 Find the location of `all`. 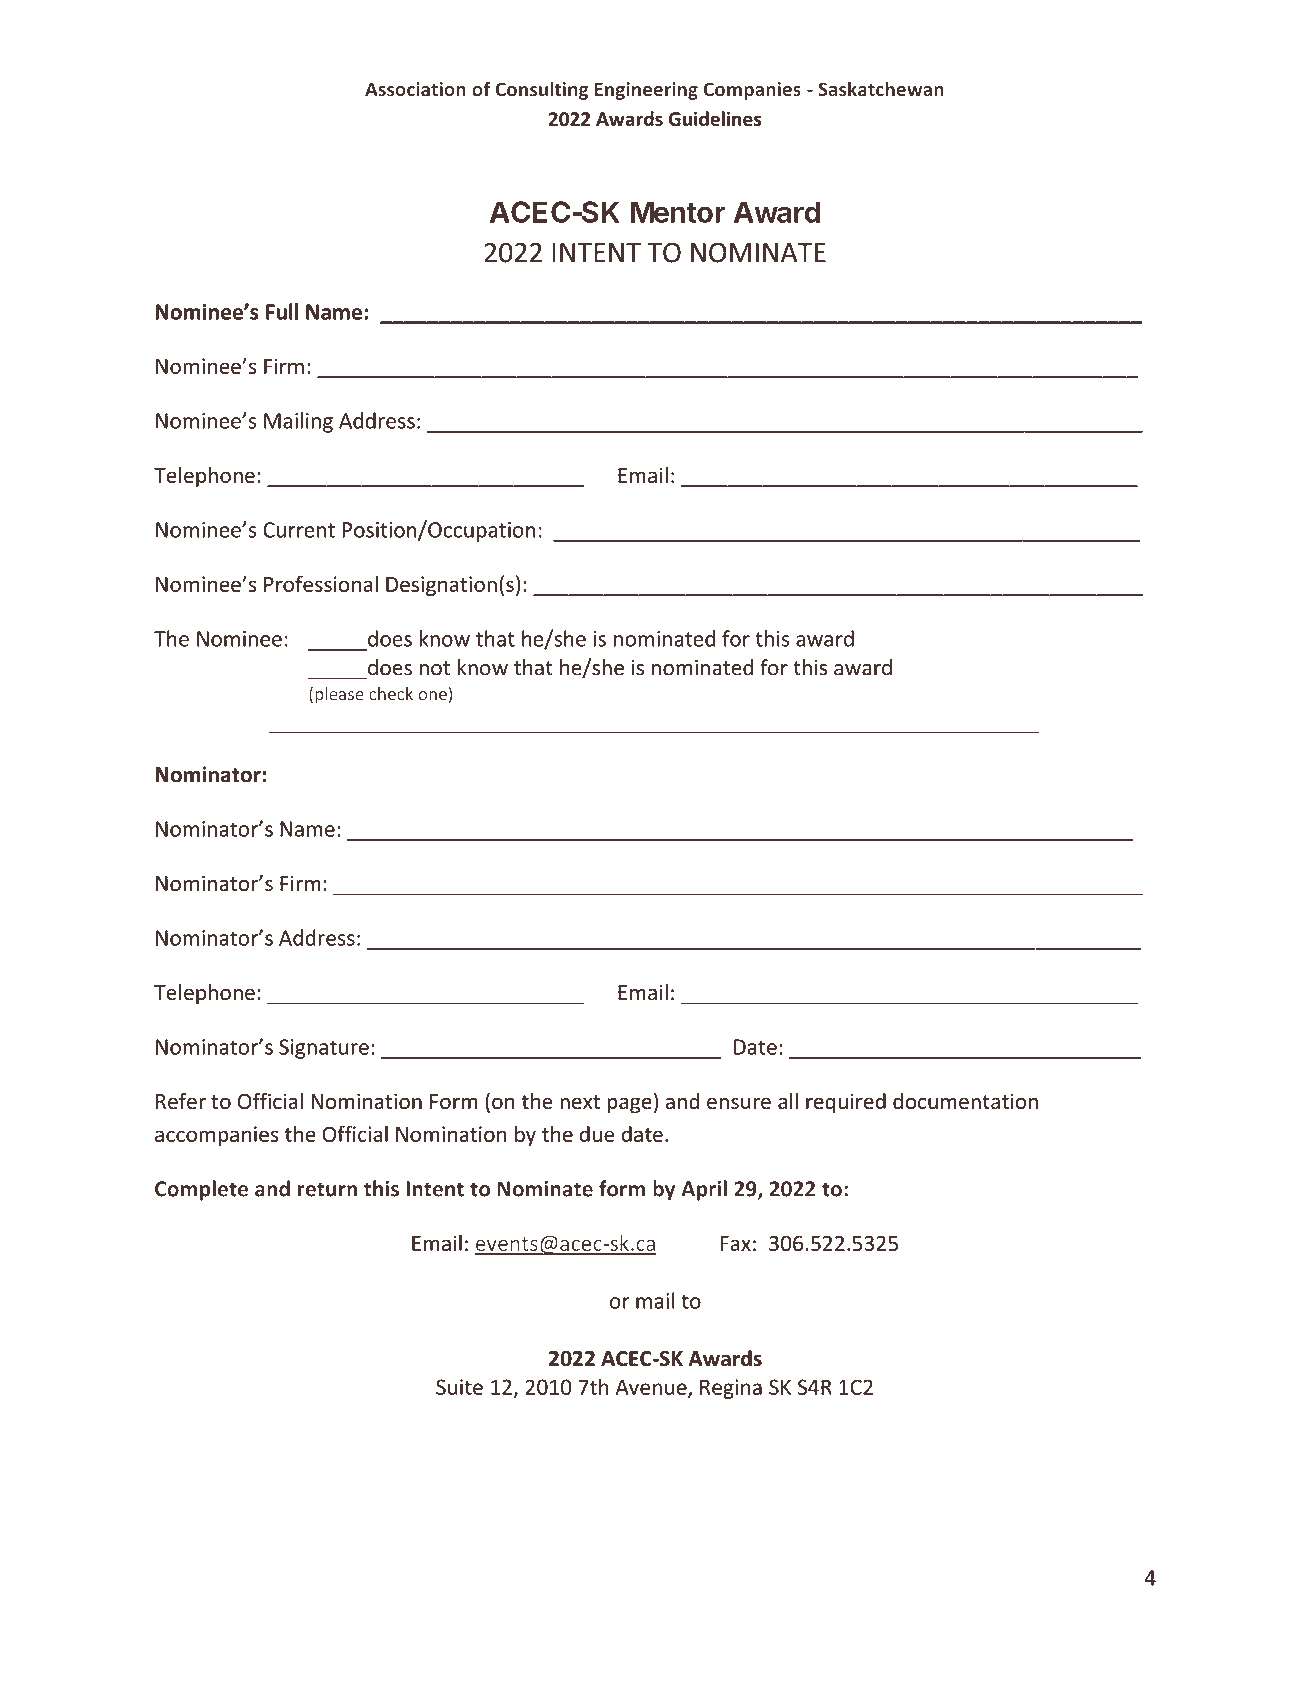

all is located at coordinates (788, 1101).
